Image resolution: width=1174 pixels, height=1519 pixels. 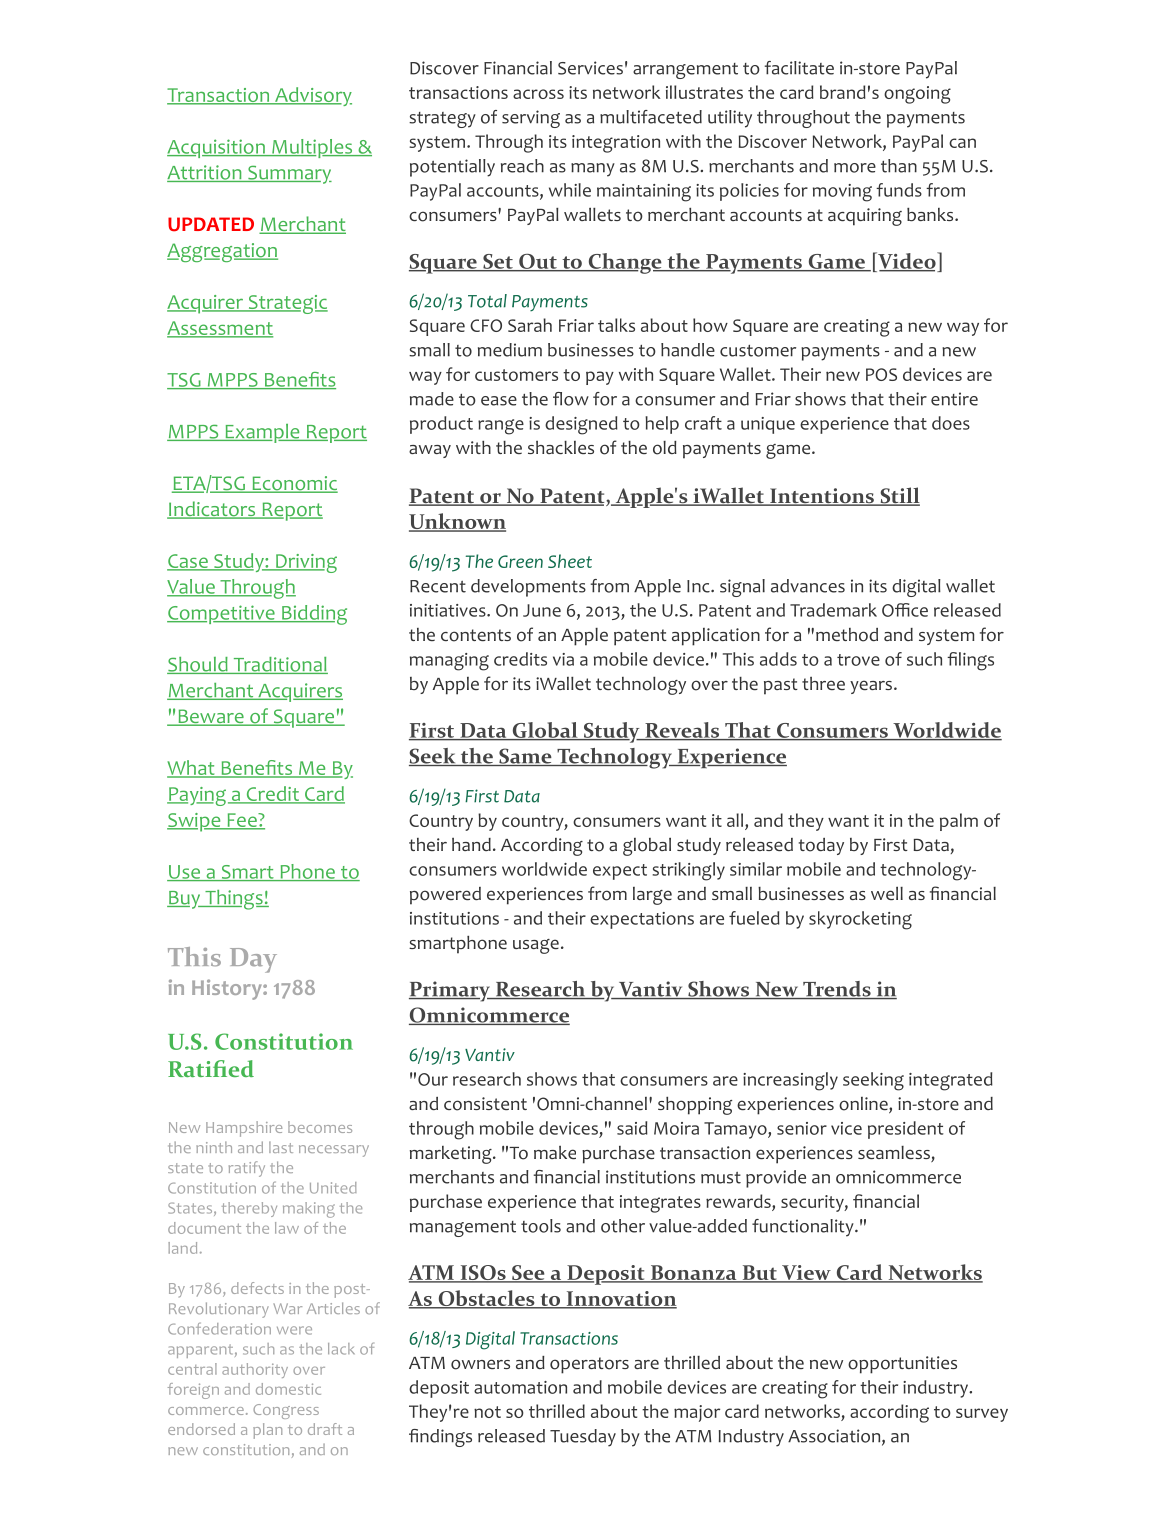 I want to click on Sheet, so click(x=570, y=561).
